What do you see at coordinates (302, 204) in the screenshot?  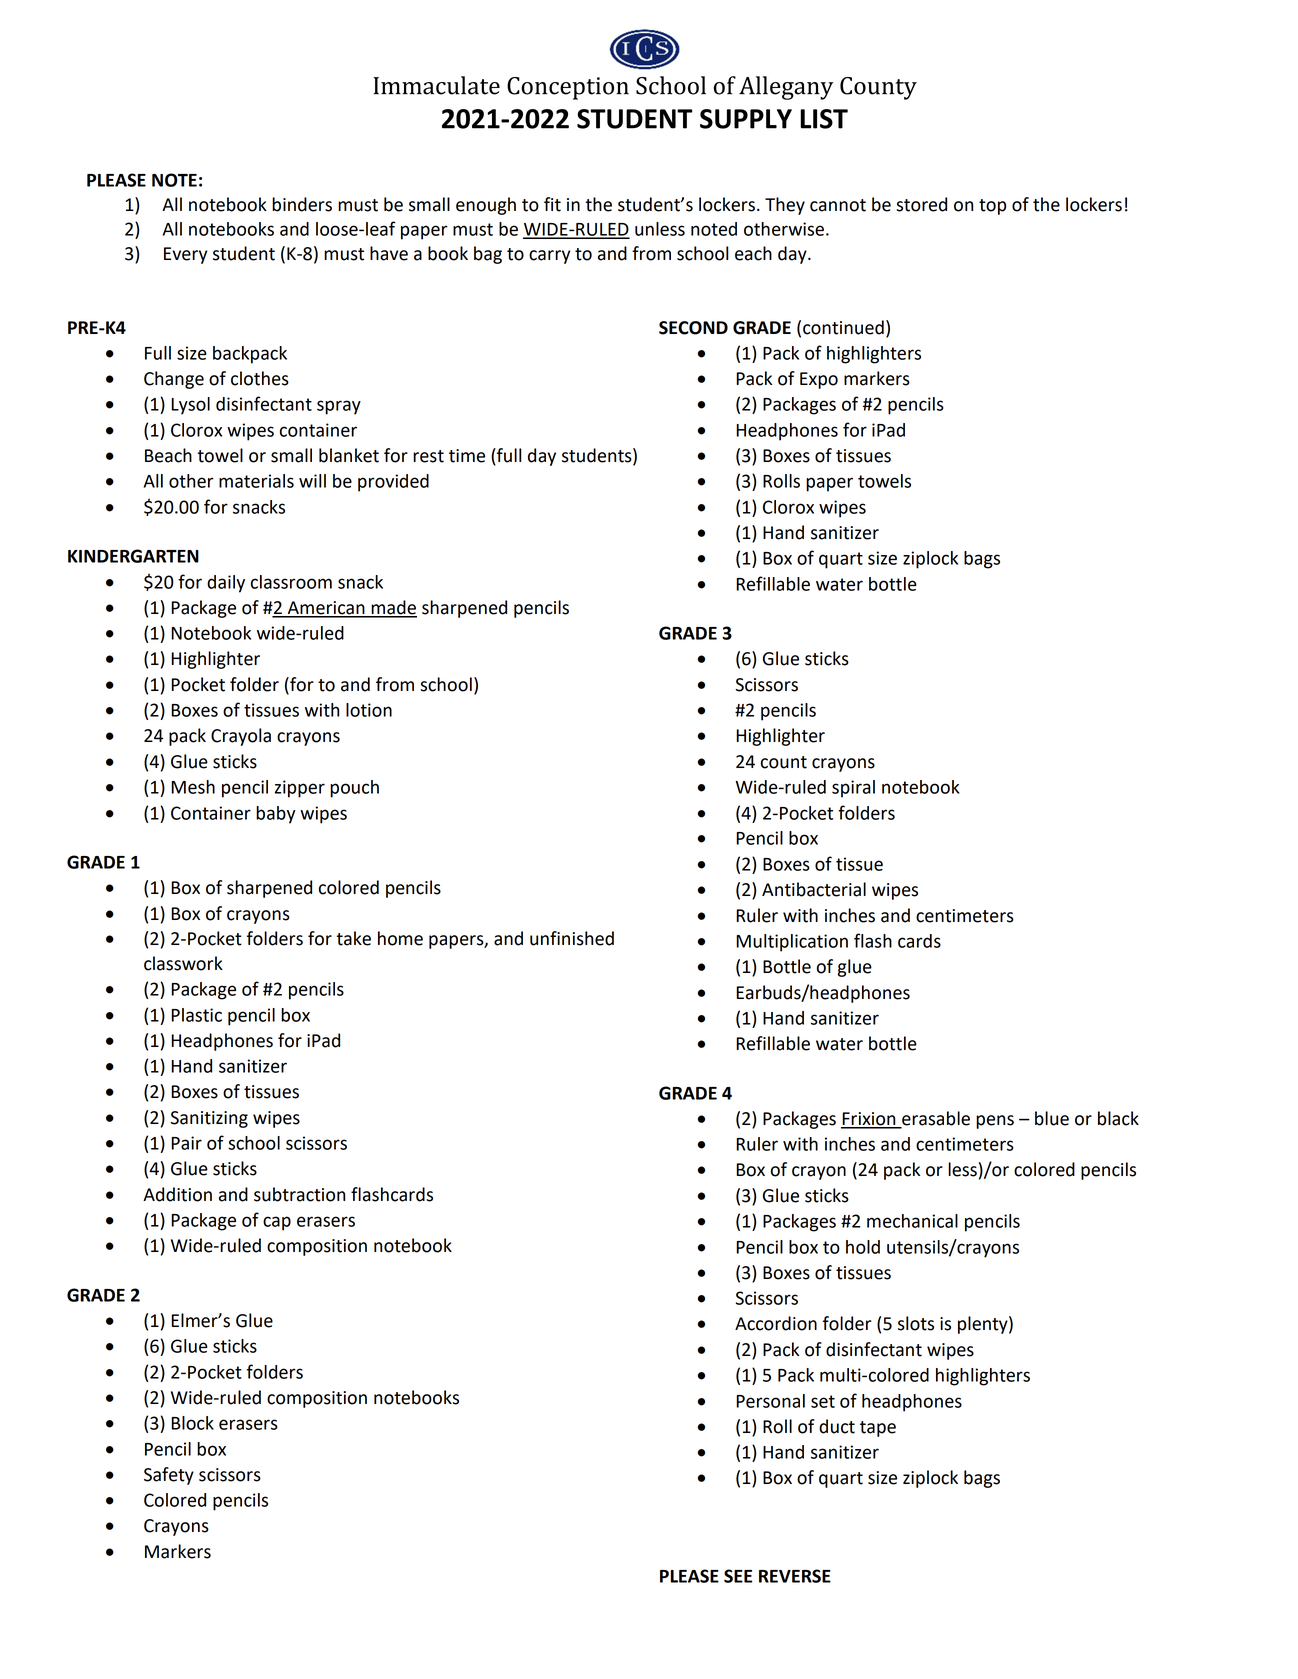 I see `binders` at bounding box center [302, 204].
